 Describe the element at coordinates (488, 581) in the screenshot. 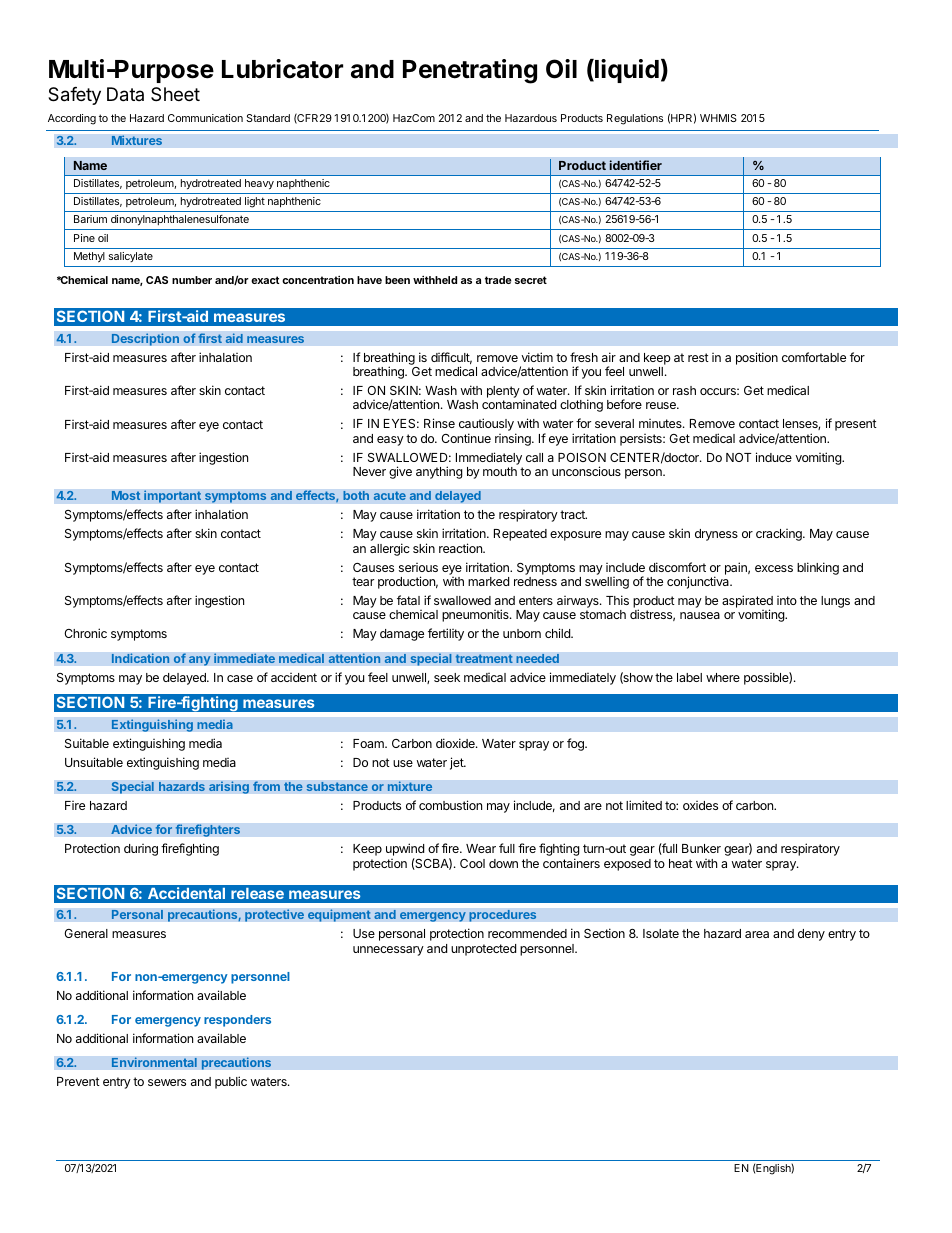

I see `marked` at that location.
